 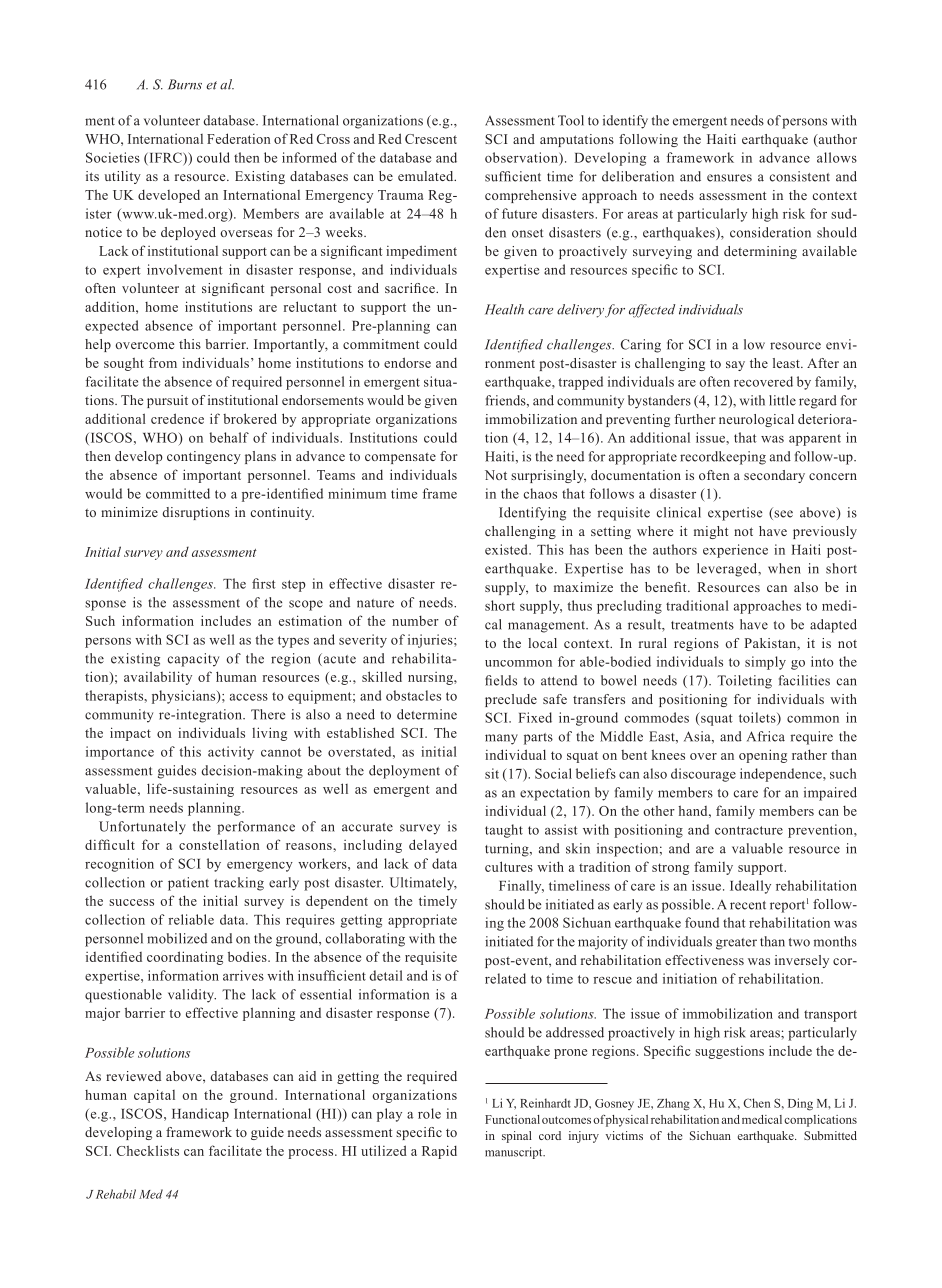 What do you see at coordinates (193, 660) in the document?
I see `capacity` at bounding box center [193, 660].
